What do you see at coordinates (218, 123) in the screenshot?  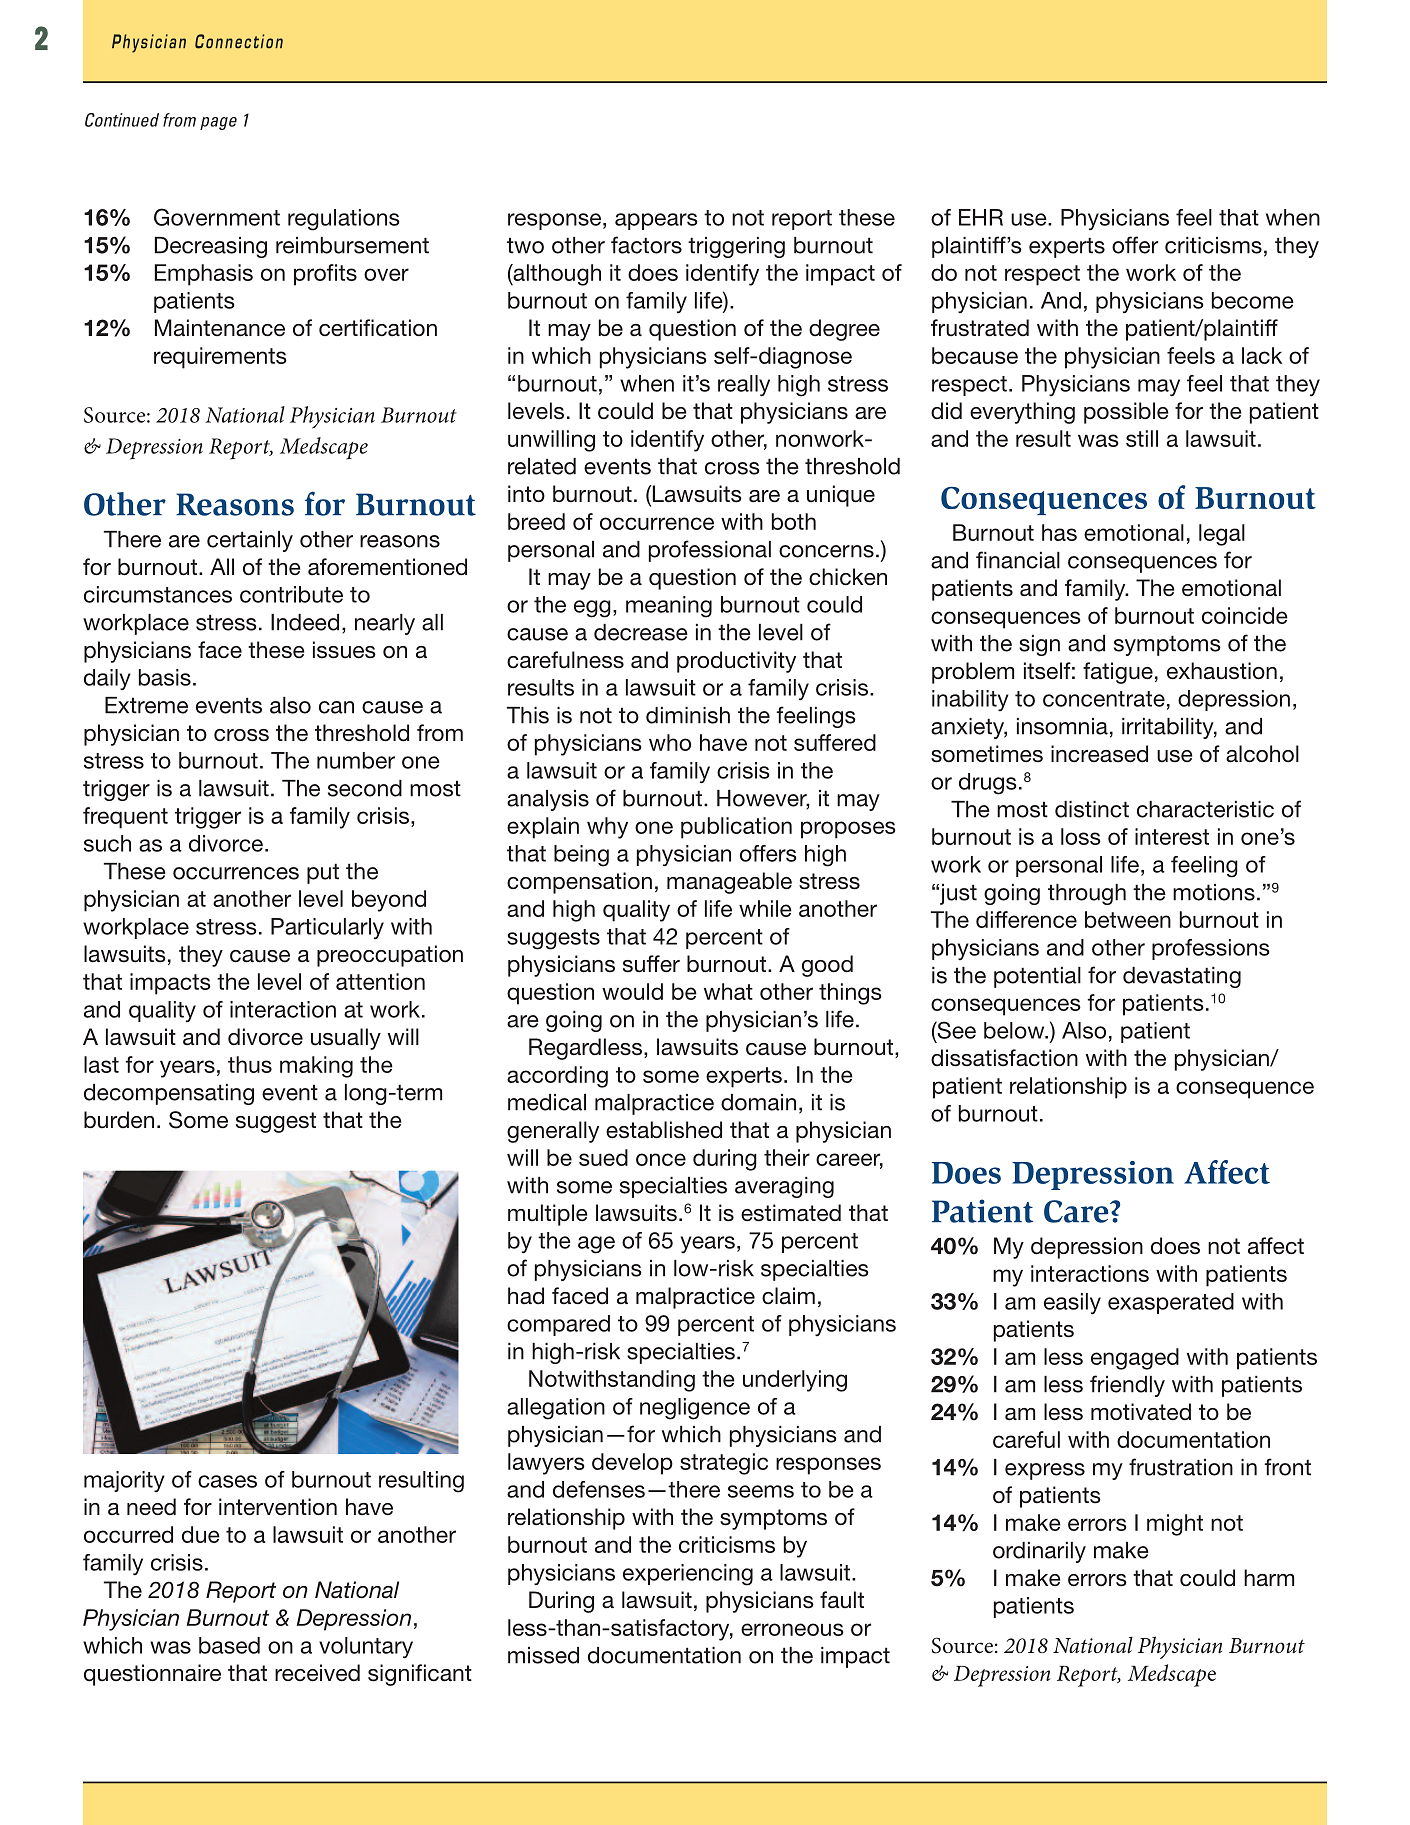 I see `page` at bounding box center [218, 123].
